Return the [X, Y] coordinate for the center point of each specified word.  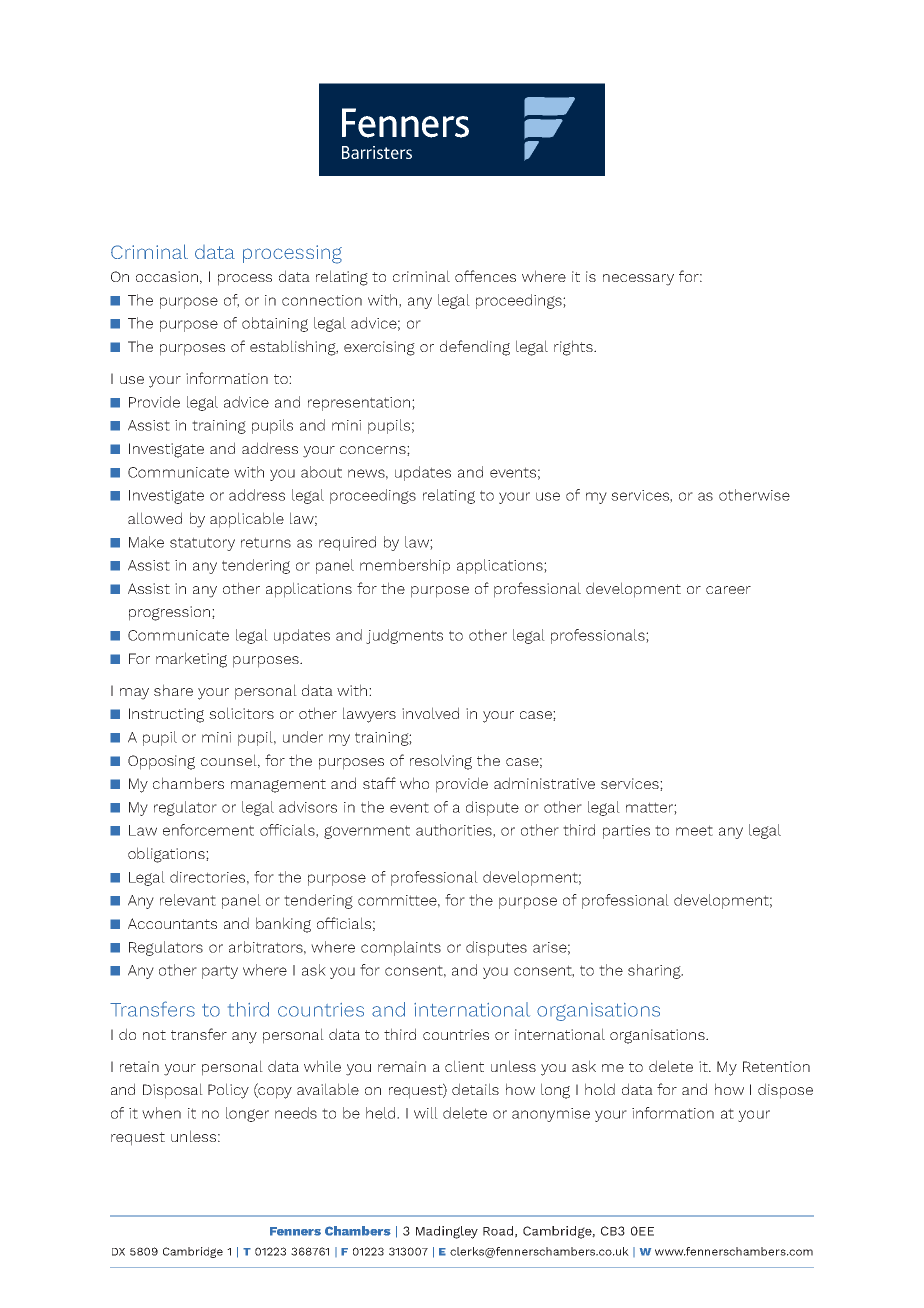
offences [485, 276]
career [728, 590]
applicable [247, 520]
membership [405, 566]
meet [694, 830]
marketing [191, 660]
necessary [638, 280]
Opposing [161, 762]
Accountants [172, 923]
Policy [228, 1091]
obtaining [275, 324]
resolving [441, 762]
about [321, 472]
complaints [401, 948]
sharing [655, 971]
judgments [404, 636]
